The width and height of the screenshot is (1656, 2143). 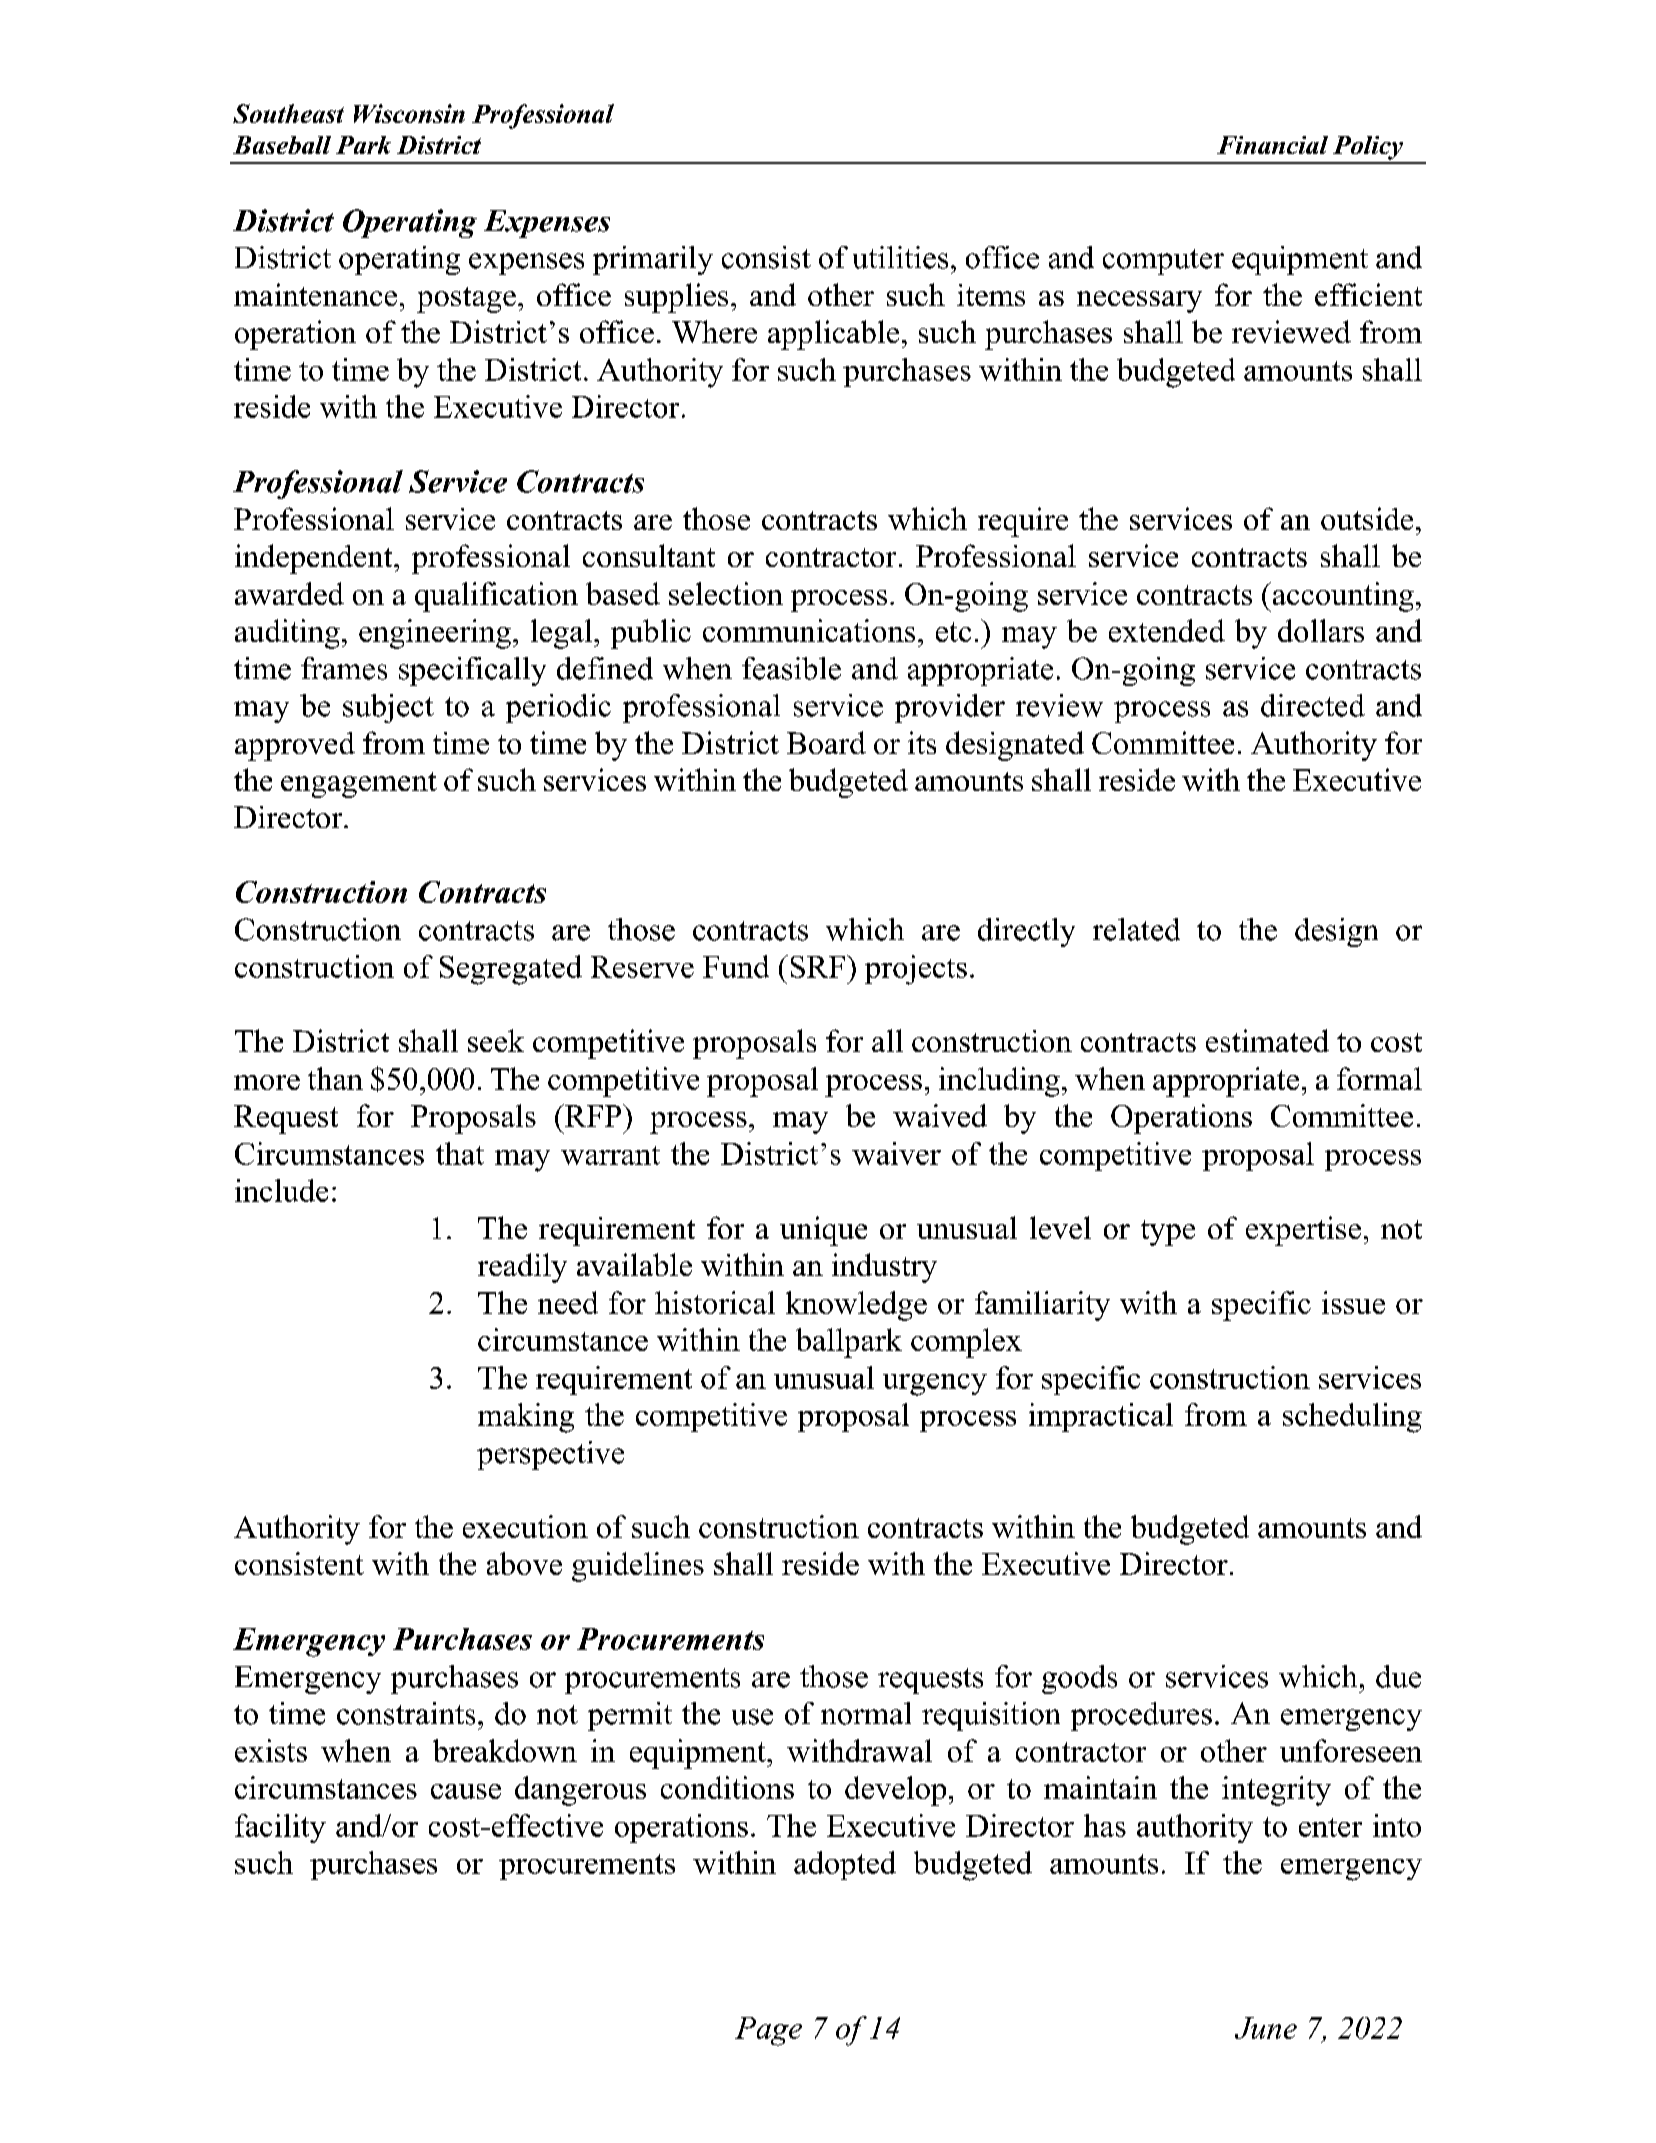 I want to click on utilities, so click(x=900, y=257).
